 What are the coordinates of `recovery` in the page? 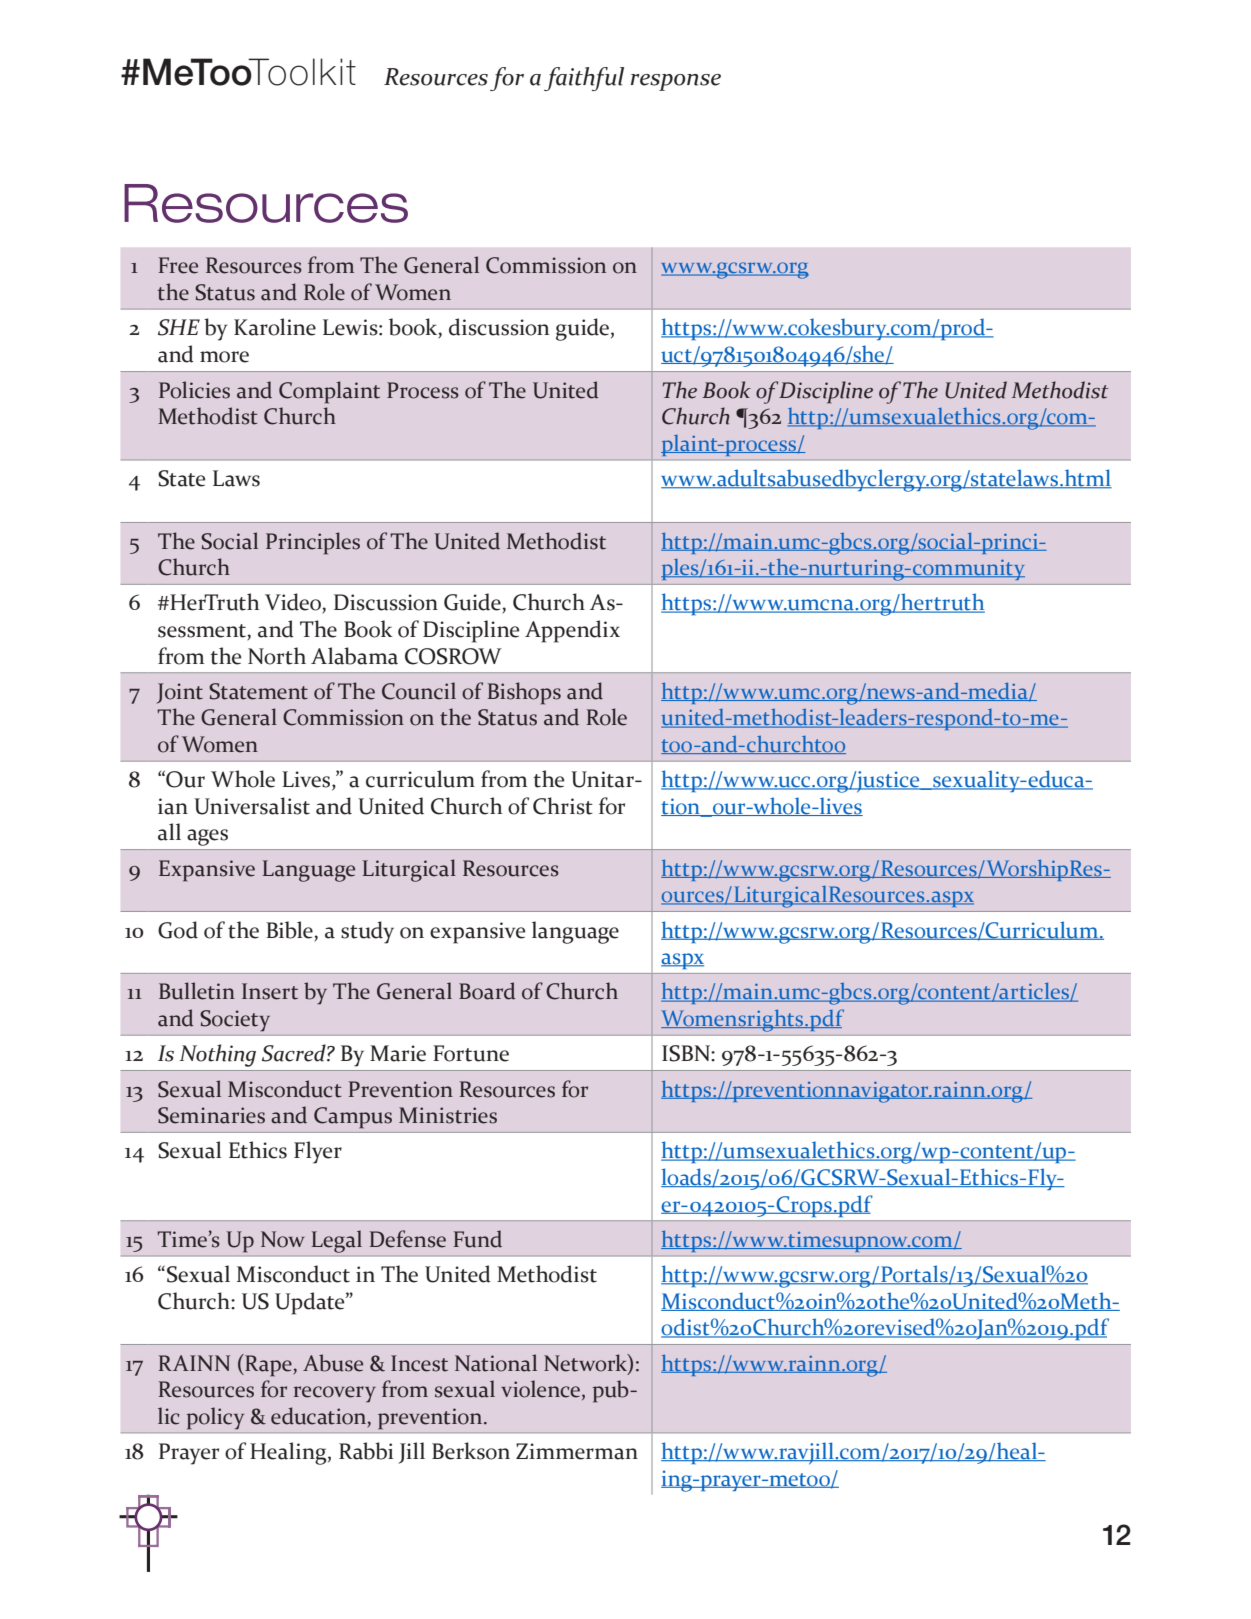 It's located at (335, 1394).
